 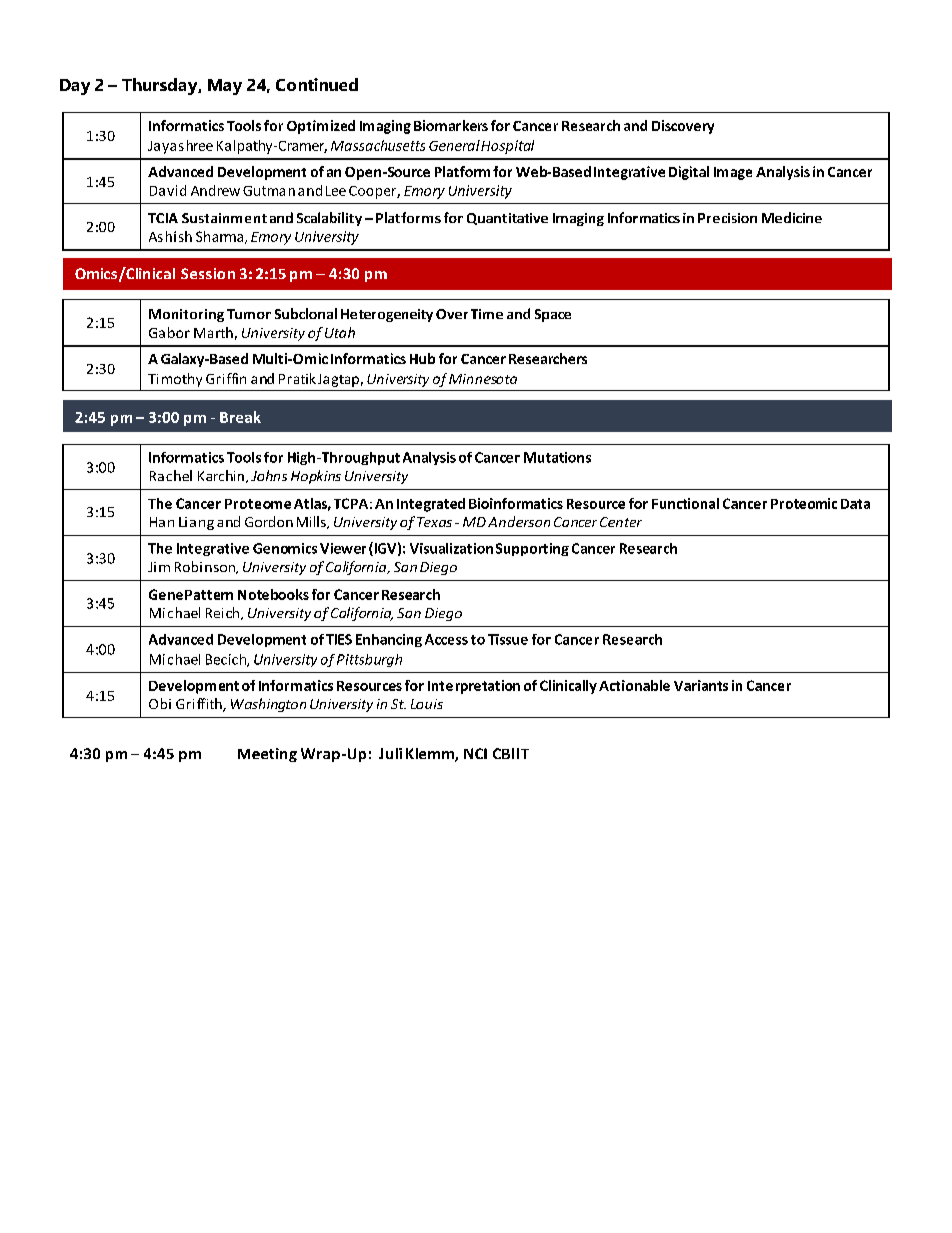 What do you see at coordinates (225, 87) in the screenshot?
I see `May` at bounding box center [225, 87].
